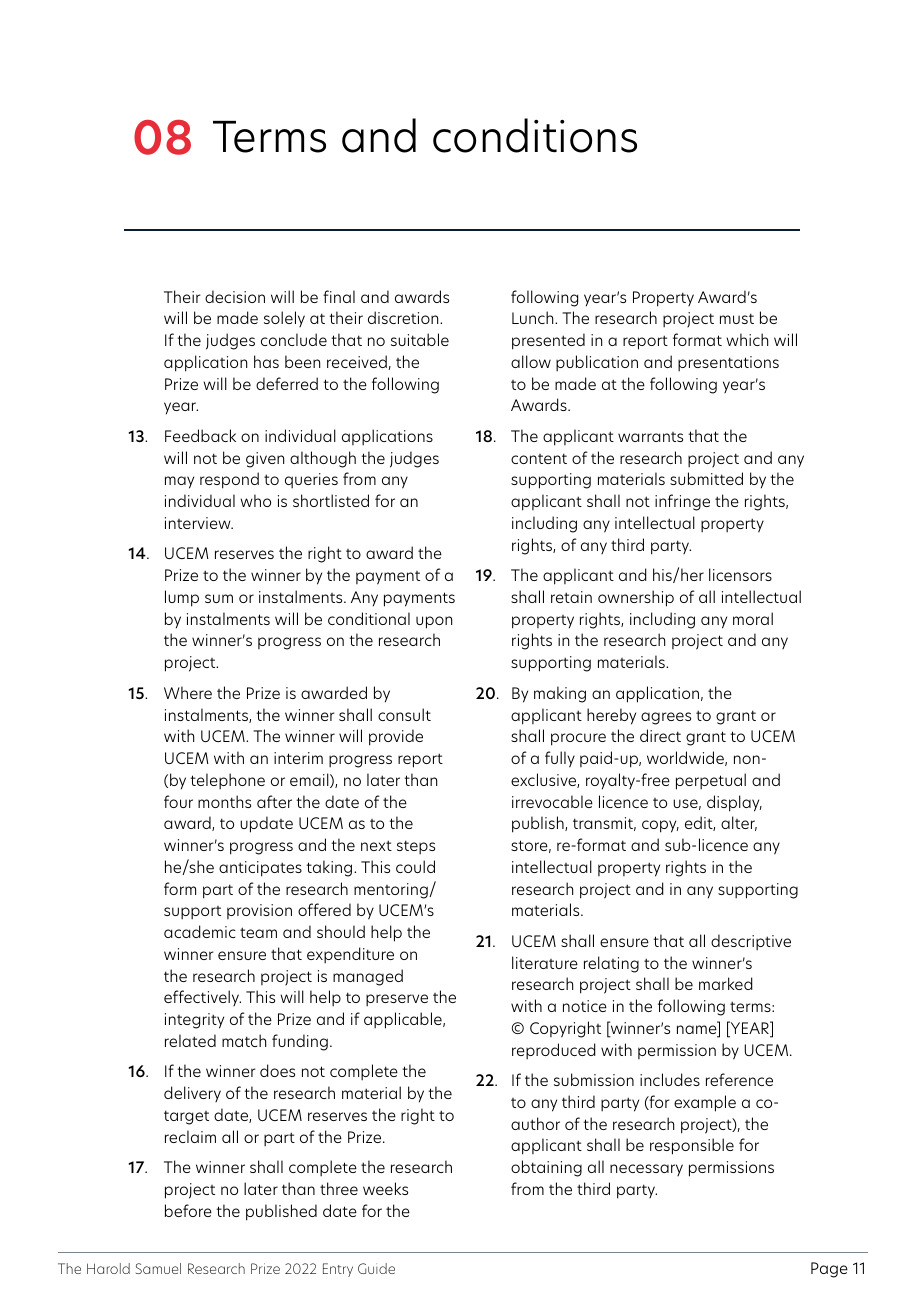 This page has width=924, height=1308. What do you see at coordinates (751, 942) in the page?
I see `descriptive` at bounding box center [751, 942].
